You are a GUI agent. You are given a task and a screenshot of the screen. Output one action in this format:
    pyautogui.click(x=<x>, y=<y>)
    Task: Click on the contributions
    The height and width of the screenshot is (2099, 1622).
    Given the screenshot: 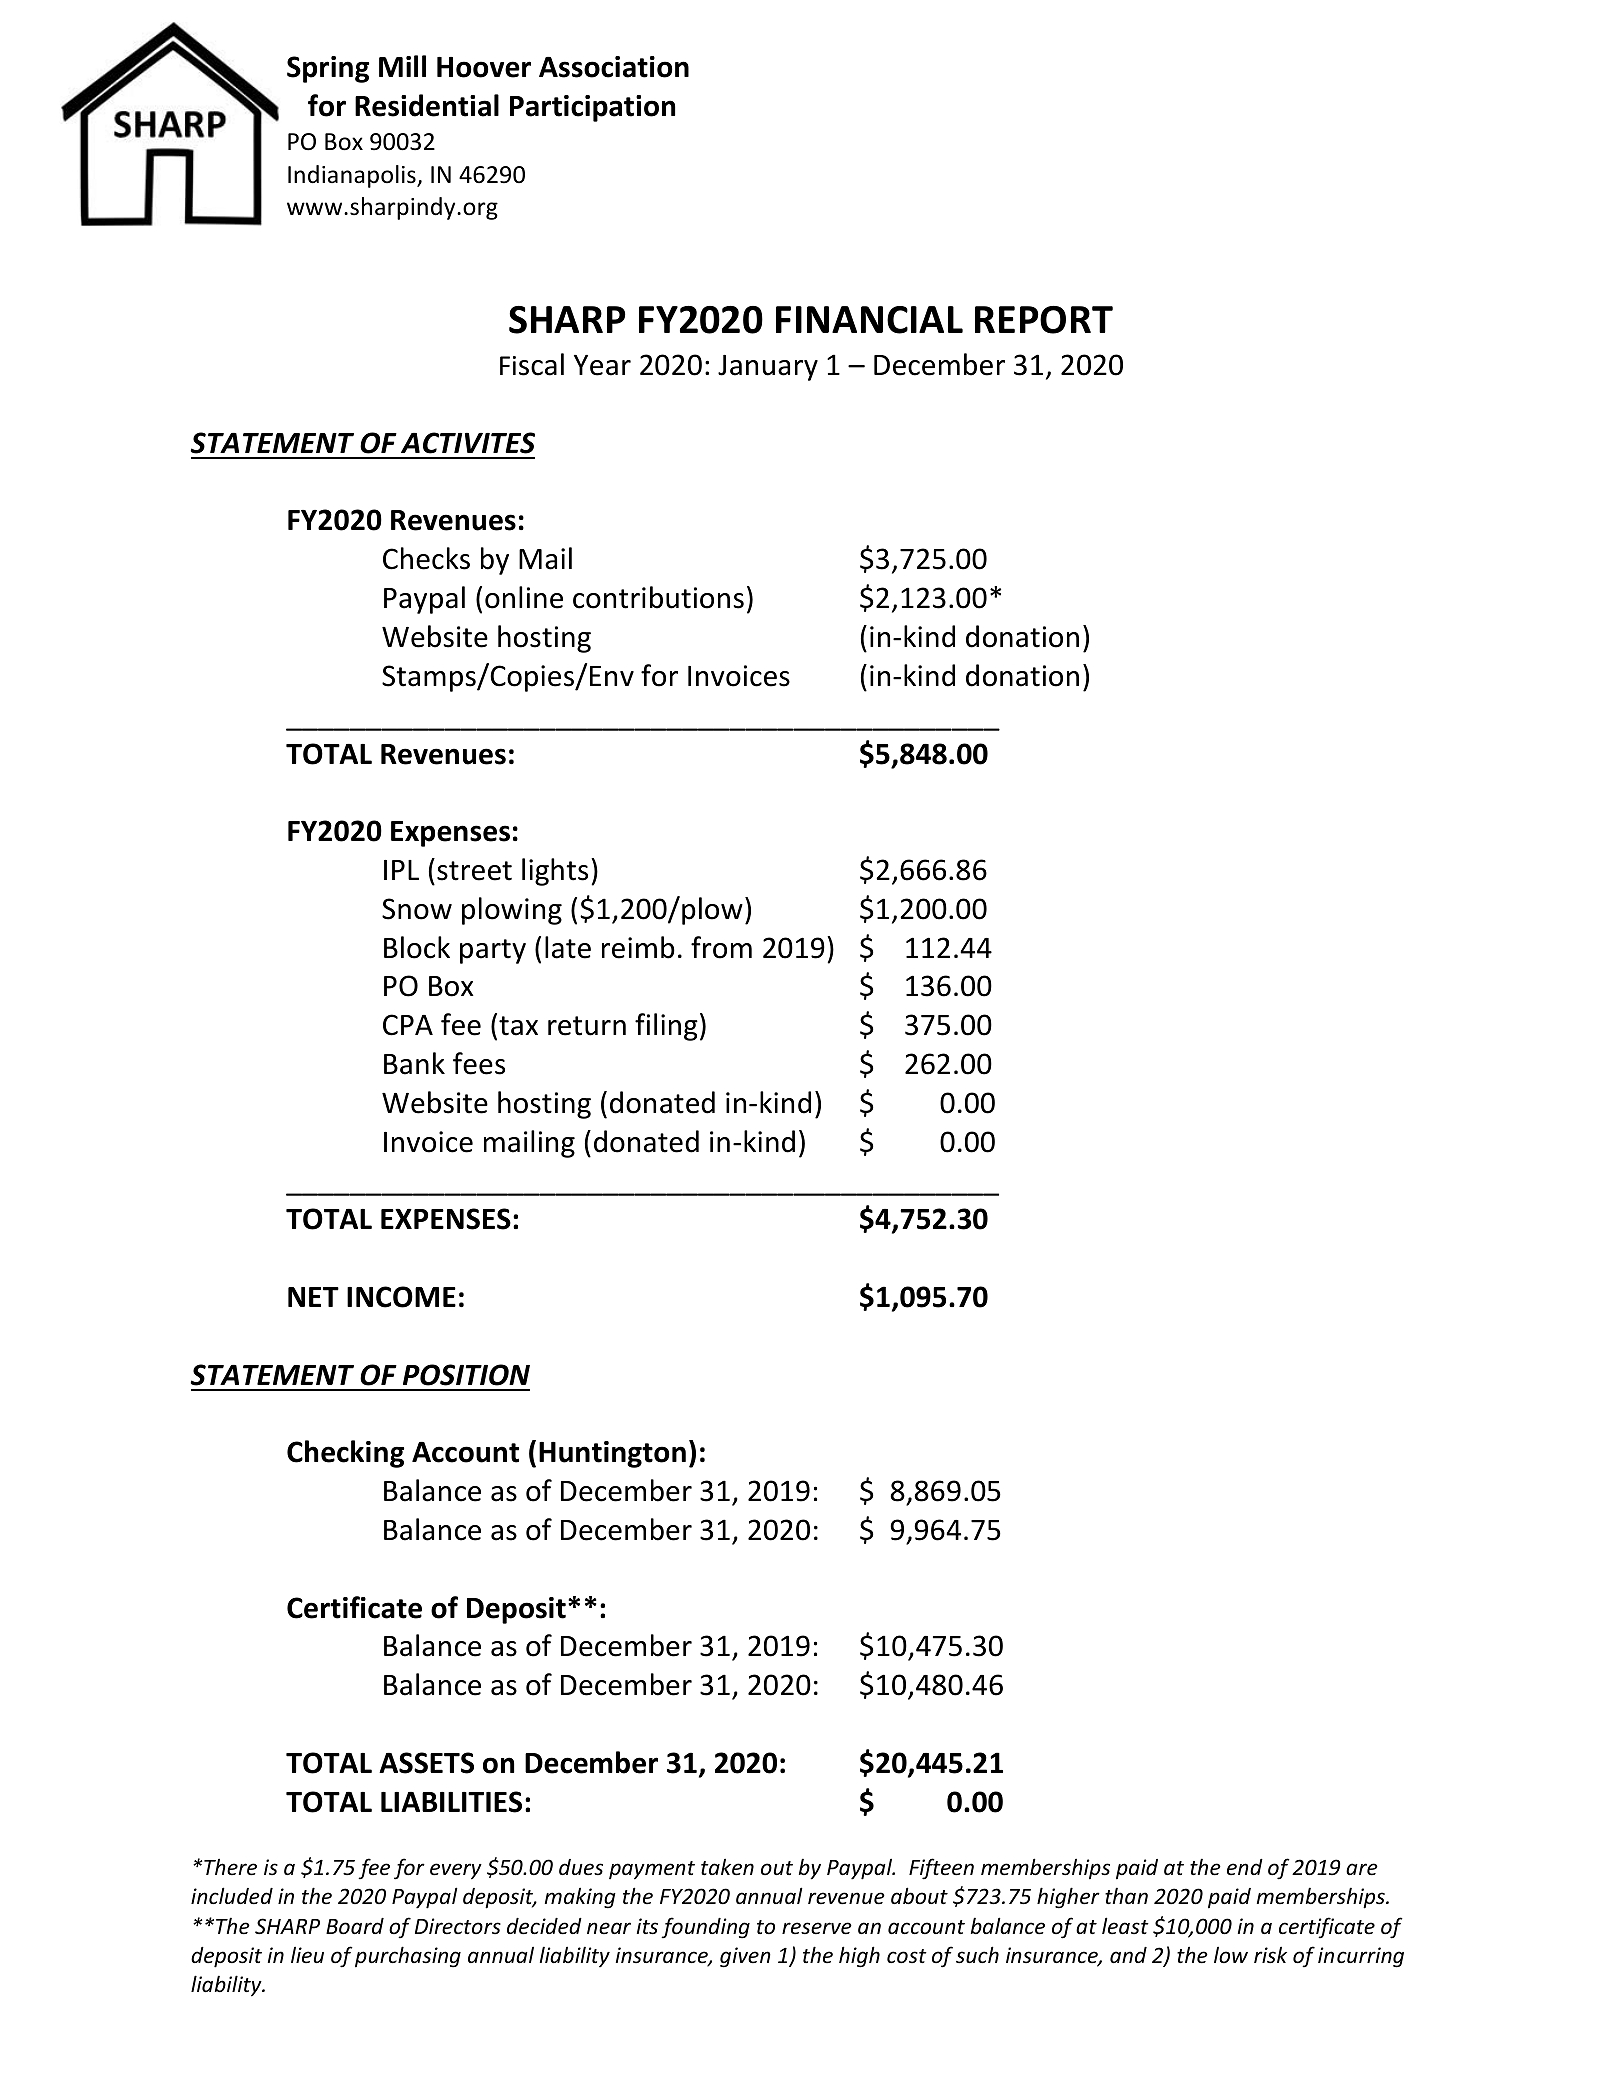 What is the action you would take?
    pyautogui.click(x=658, y=597)
